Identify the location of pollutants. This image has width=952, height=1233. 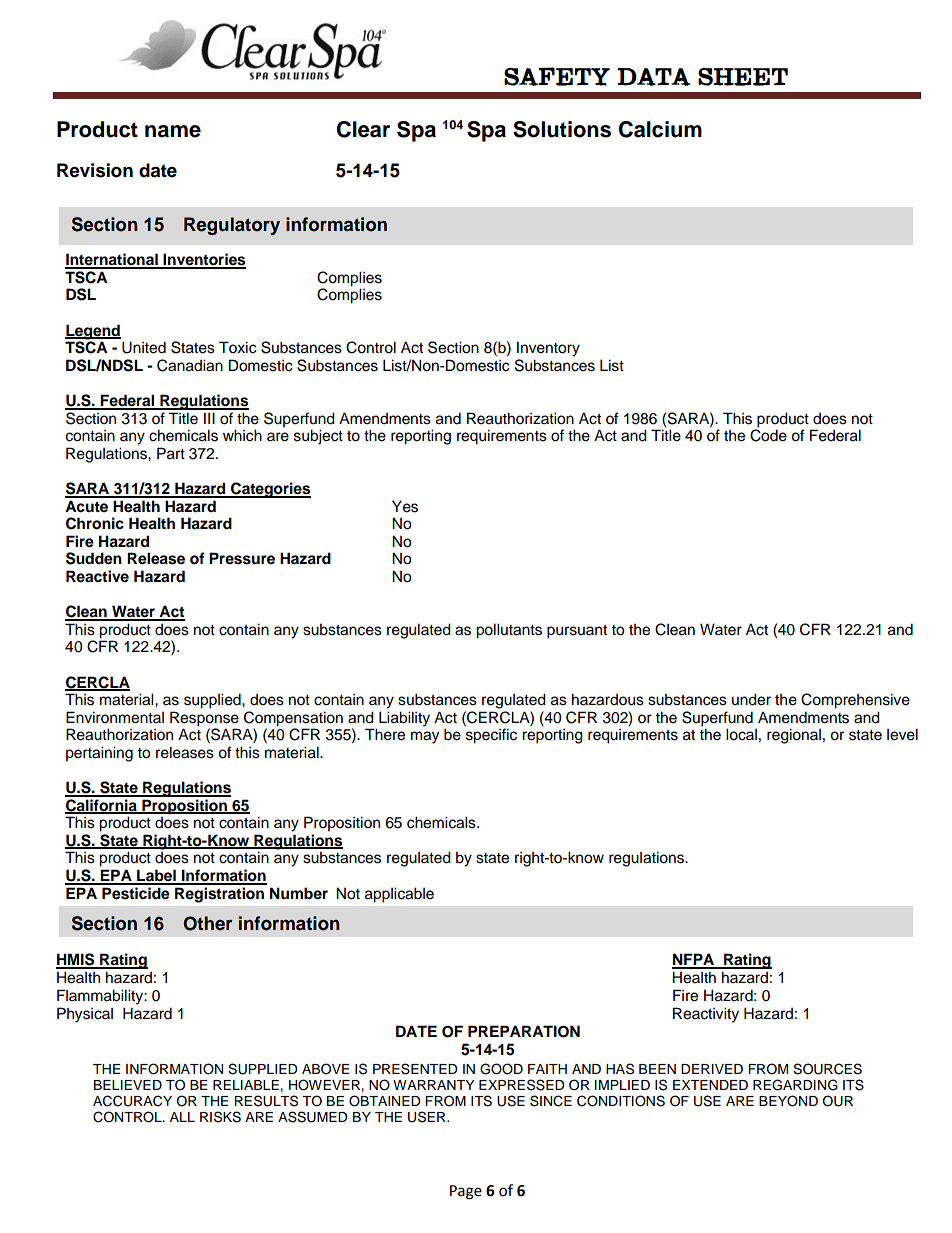
(509, 631).
